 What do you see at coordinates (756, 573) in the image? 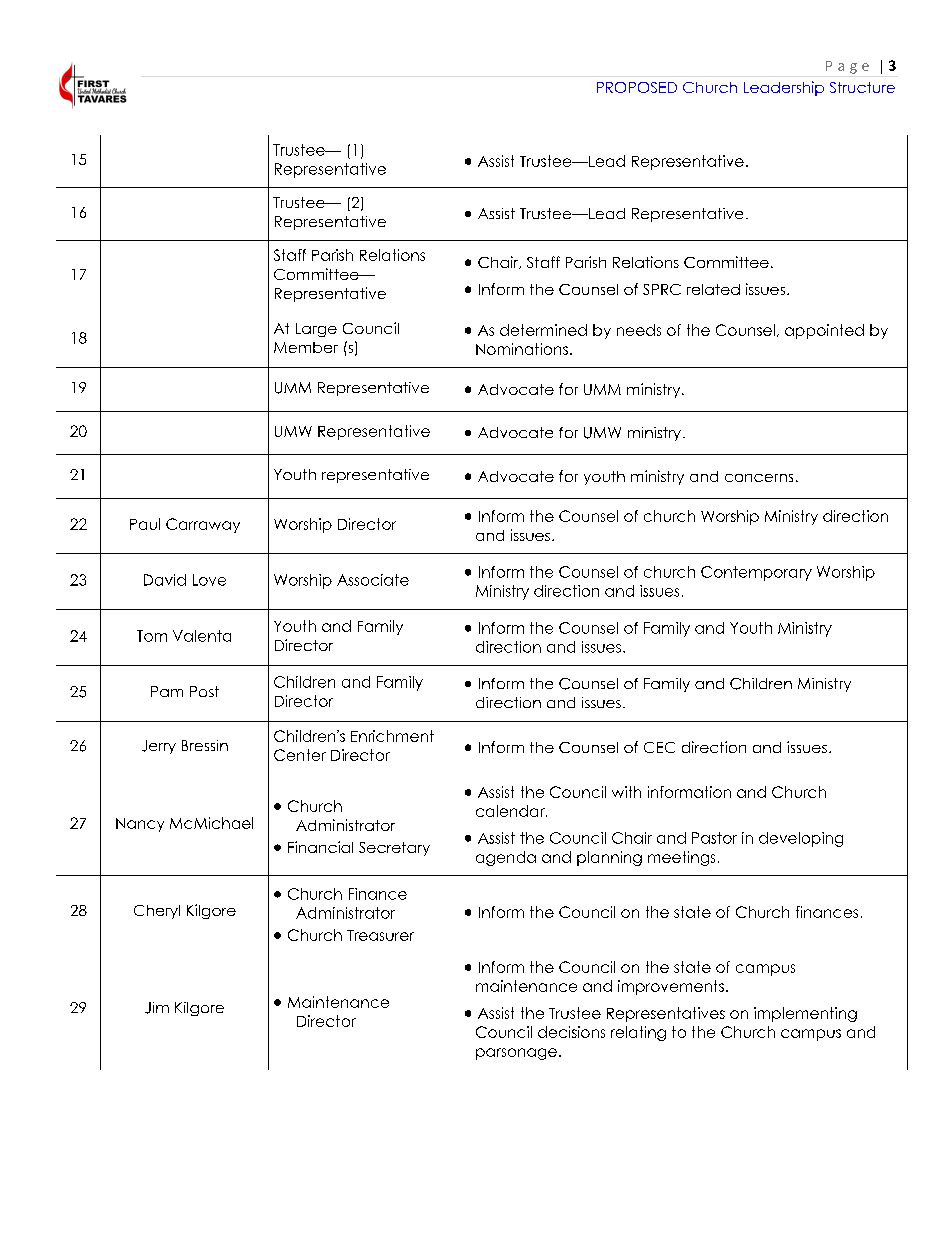
I see `Contemporary` at bounding box center [756, 573].
